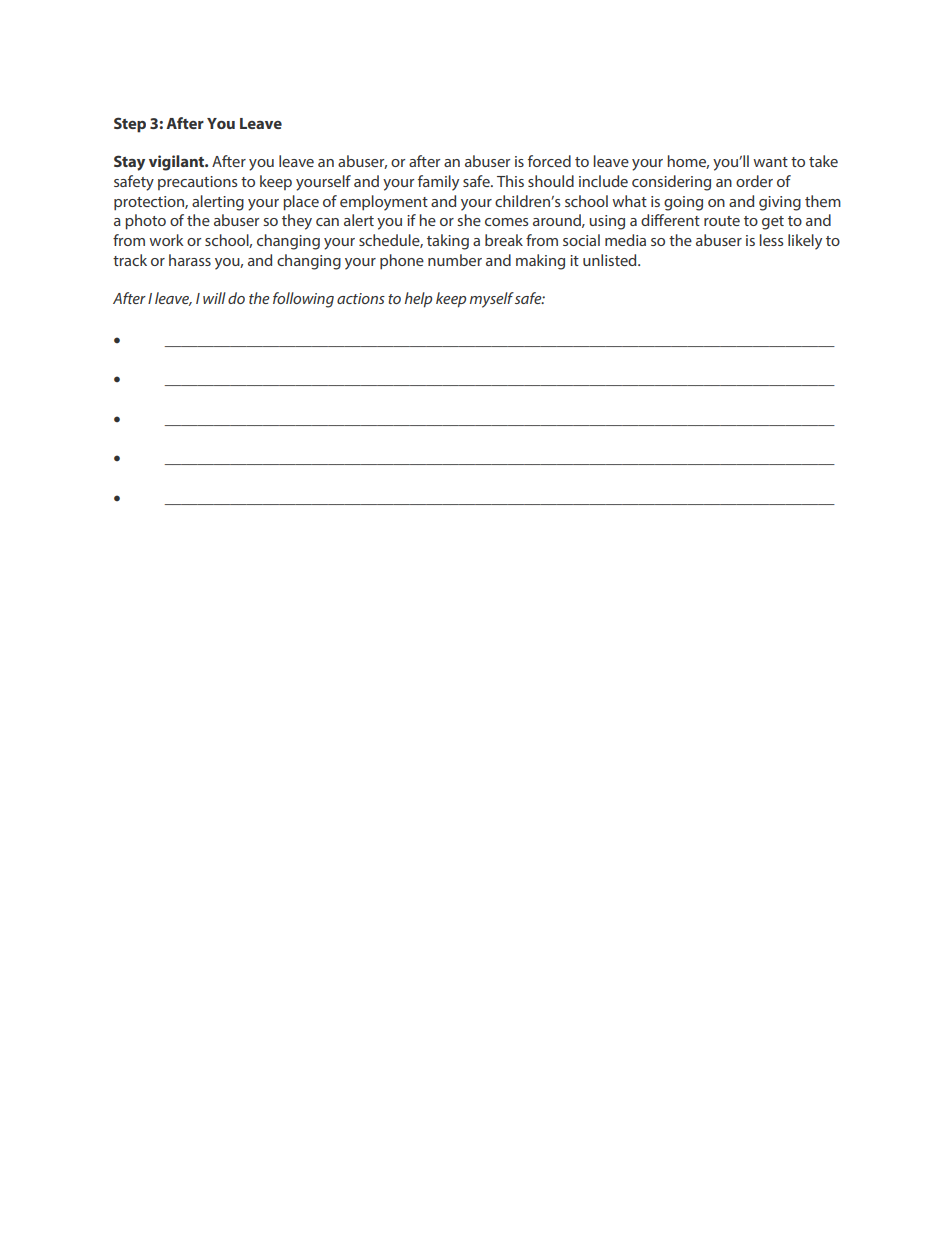 The height and width of the page is (1233, 952). What do you see at coordinates (197, 183) in the page?
I see `precautions` at bounding box center [197, 183].
